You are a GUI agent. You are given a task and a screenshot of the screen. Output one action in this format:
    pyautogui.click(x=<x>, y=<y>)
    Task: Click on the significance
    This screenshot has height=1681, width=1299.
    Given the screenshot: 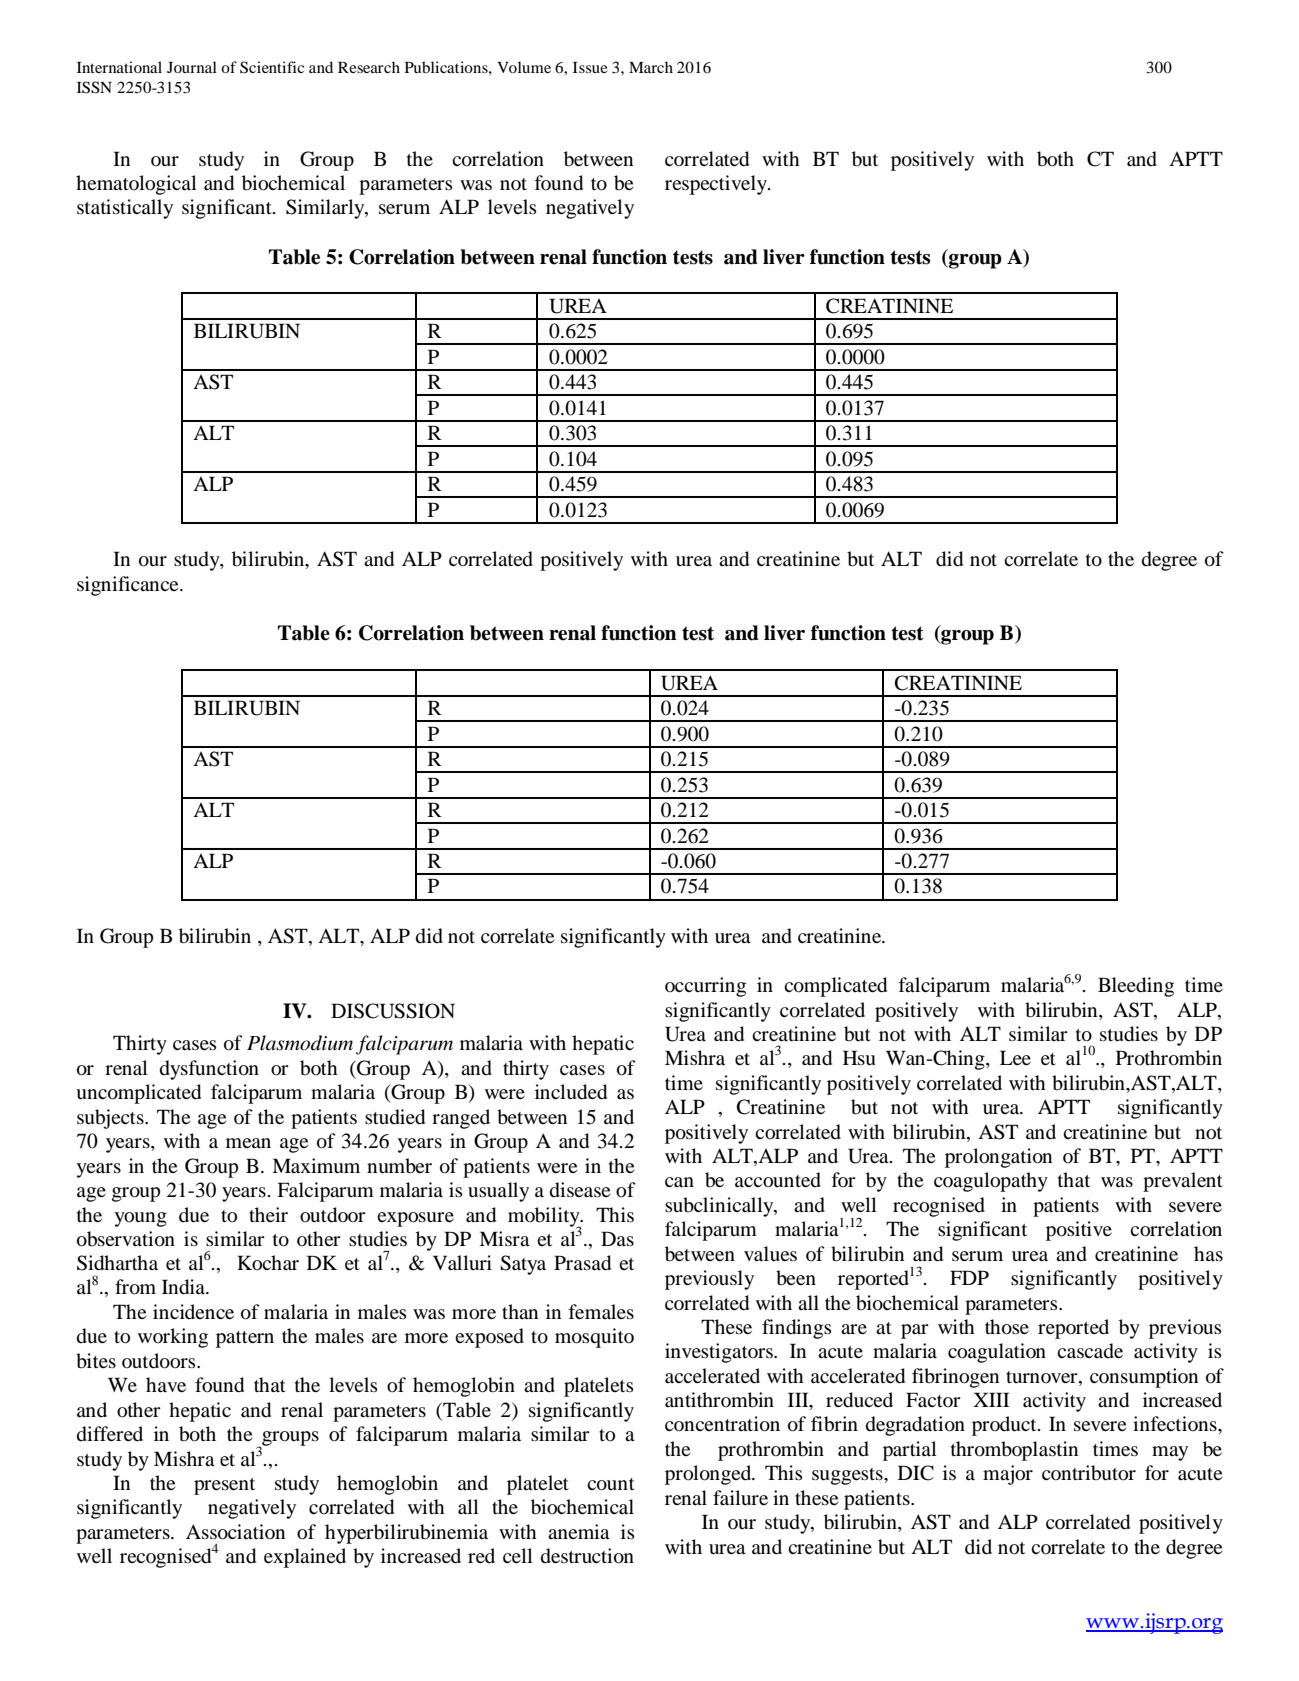 What is the action you would take?
    pyautogui.click(x=129, y=586)
